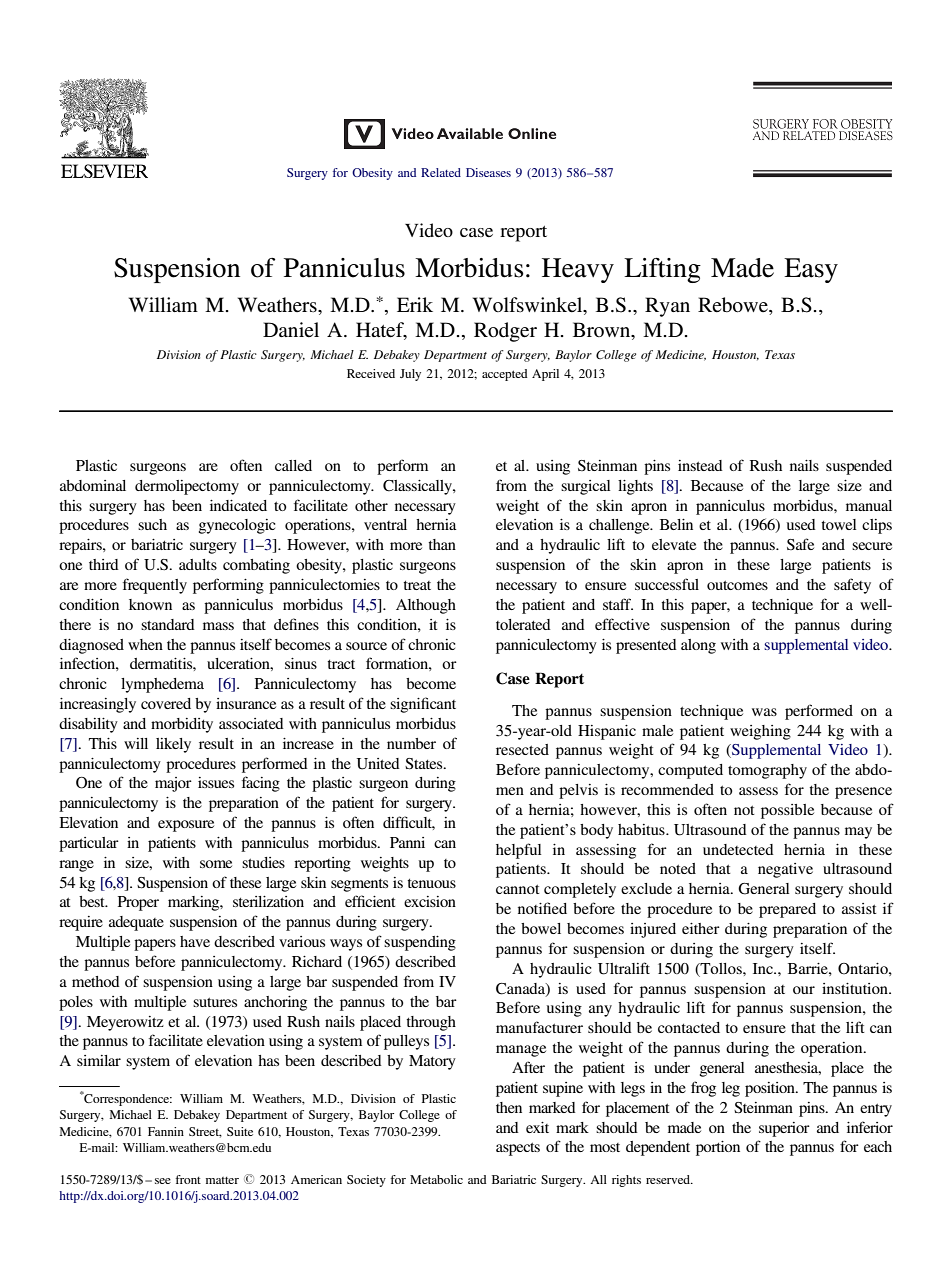  What do you see at coordinates (293, 465) in the document?
I see `called` at bounding box center [293, 465].
